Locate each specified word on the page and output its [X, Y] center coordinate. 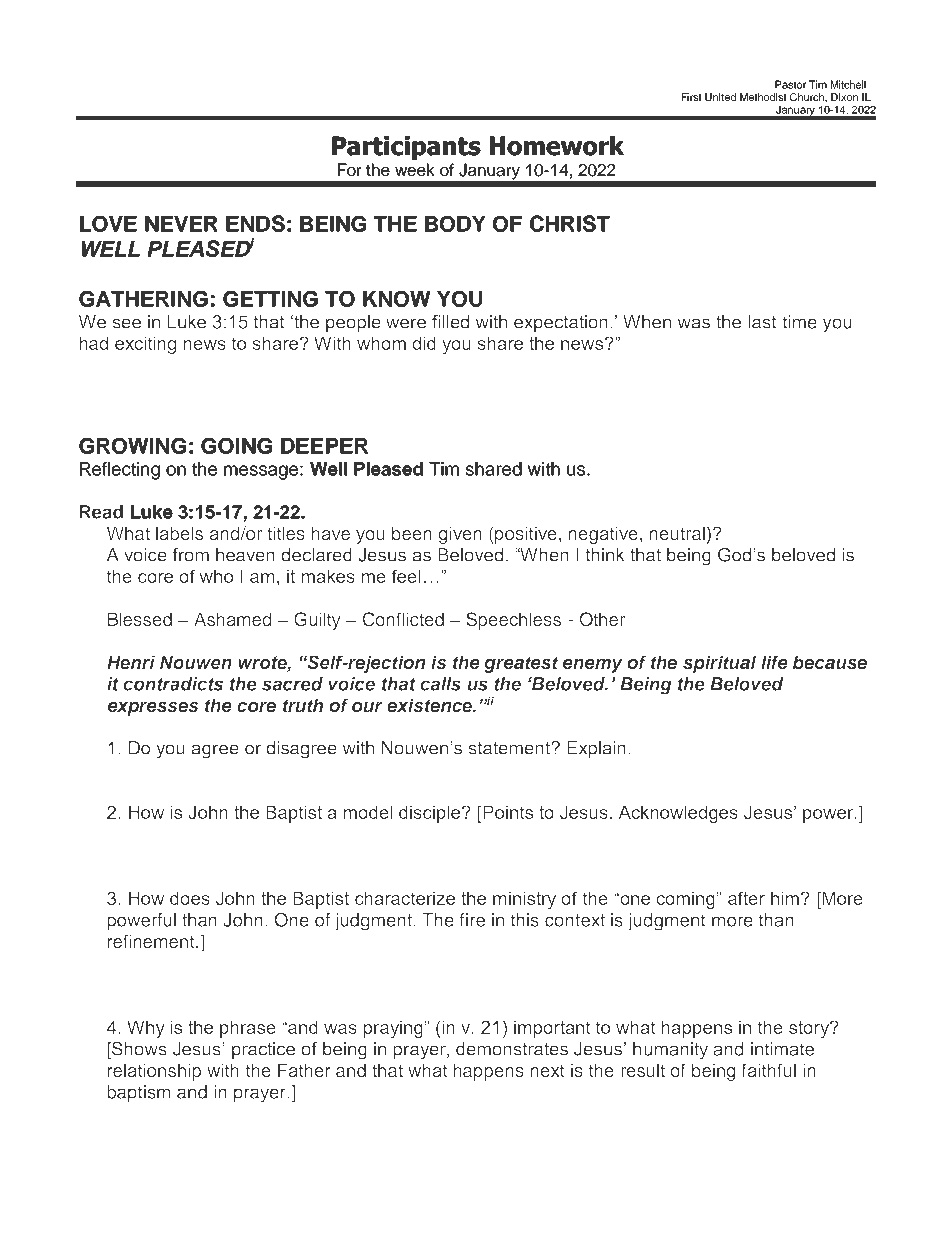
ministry [524, 900]
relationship [154, 1072]
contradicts [173, 684]
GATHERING [143, 299]
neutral [677, 533]
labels [179, 533]
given [460, 535]
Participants [406, 148]
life [774, 662]
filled [450, 322]
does [190, 898]
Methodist [763, 97]
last [762, 322]
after [746, 898]
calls [440, 684]
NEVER [181, 224]
